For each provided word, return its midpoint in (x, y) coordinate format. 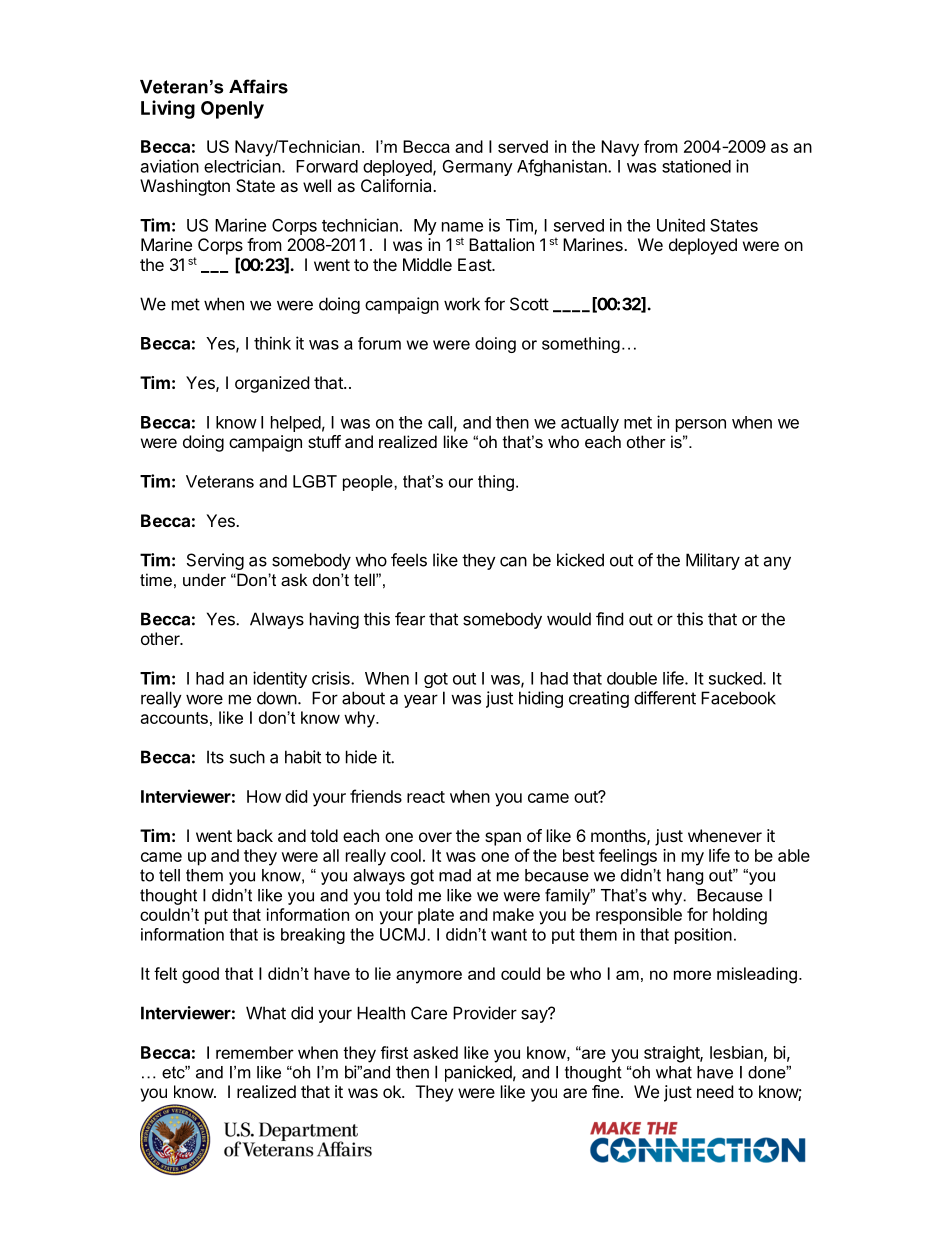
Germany (478, 168)
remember (255, 1052)
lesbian (737, 1053)
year (421, 701)
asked (435, 1052)
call (440, 422)
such (247, 757)
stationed (696, 166)
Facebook (738, 698)
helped (296, 424)
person (701, 425)
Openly (232, 110)
